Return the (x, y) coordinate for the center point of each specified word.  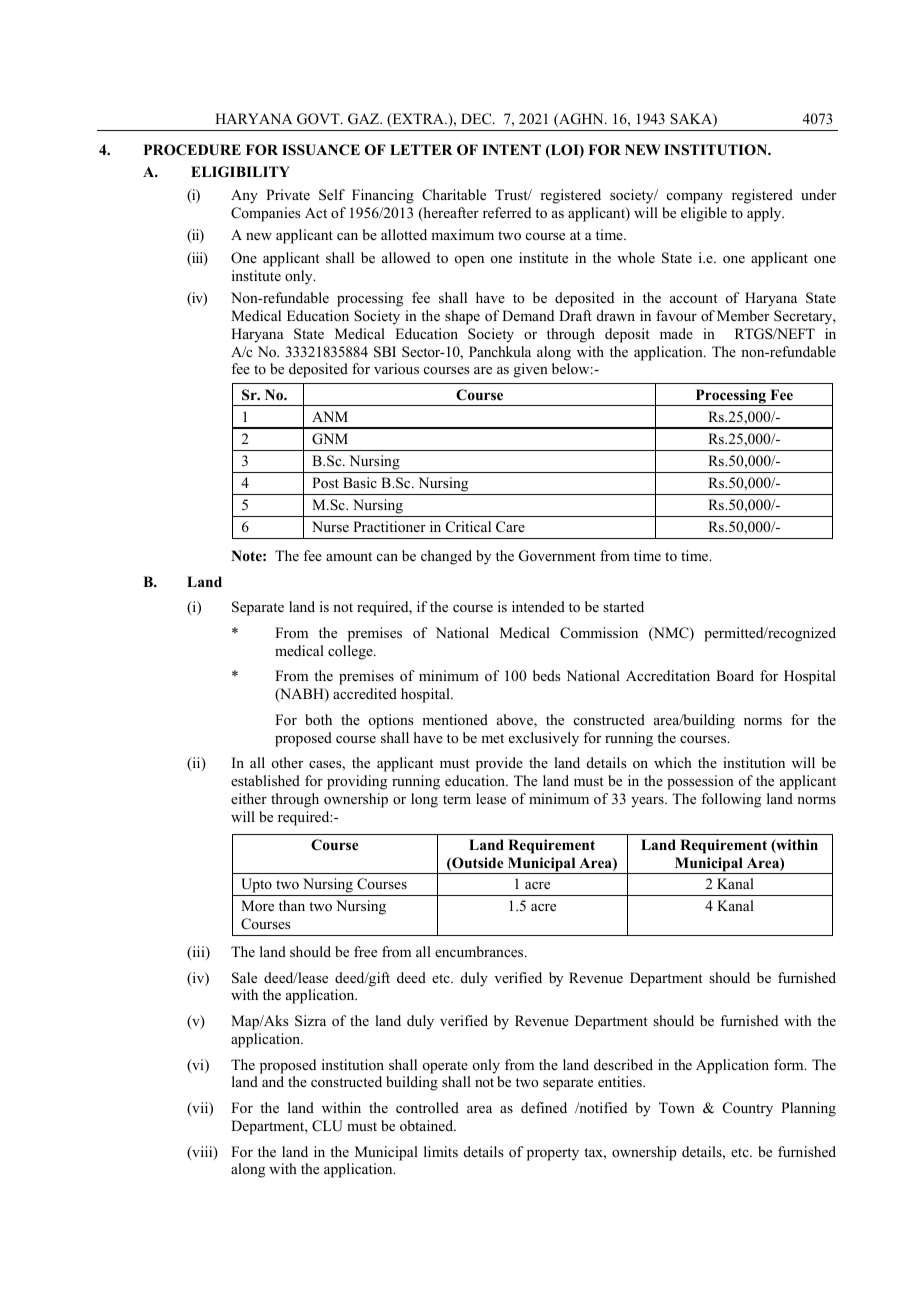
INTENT (511, 149)
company (695, 198)
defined (544, 1107)
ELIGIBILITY (240, 172)
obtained (428, 1125)
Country (748, 1109)
